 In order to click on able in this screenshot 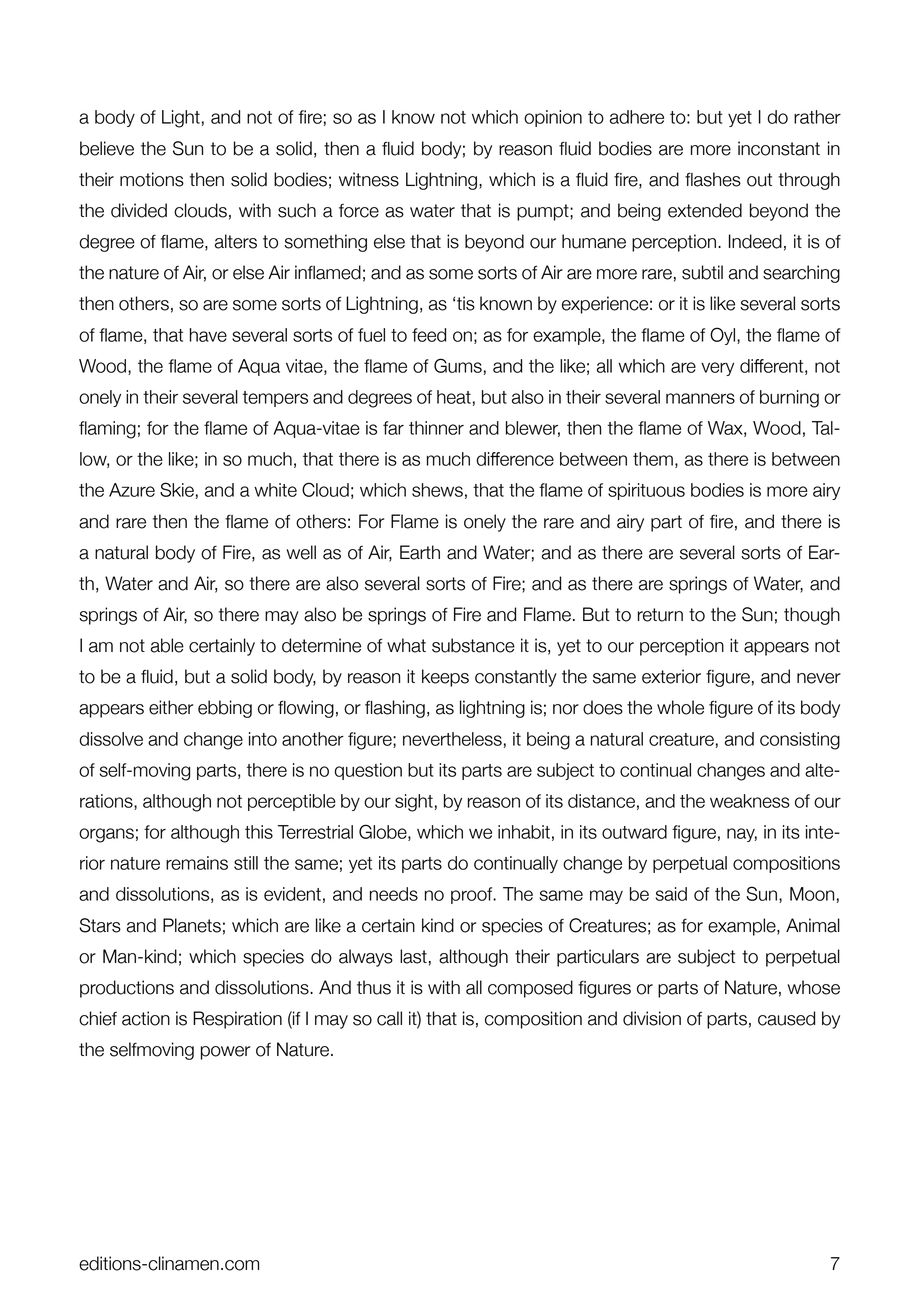, I will do `click(167, 645)`.
